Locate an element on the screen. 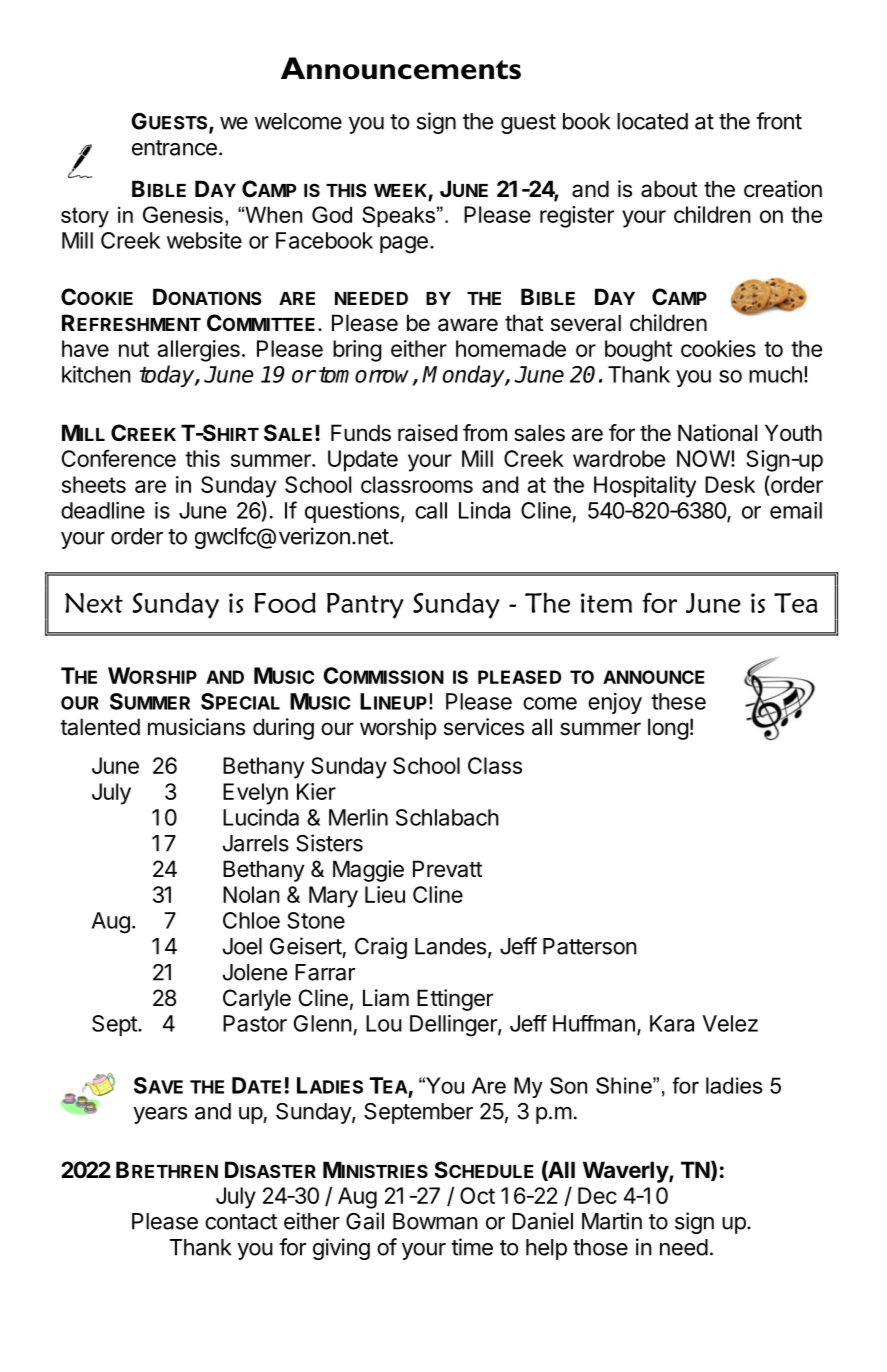 This screenshot has height=1372, width=887. contact is located at coordinates (241, 1222).
